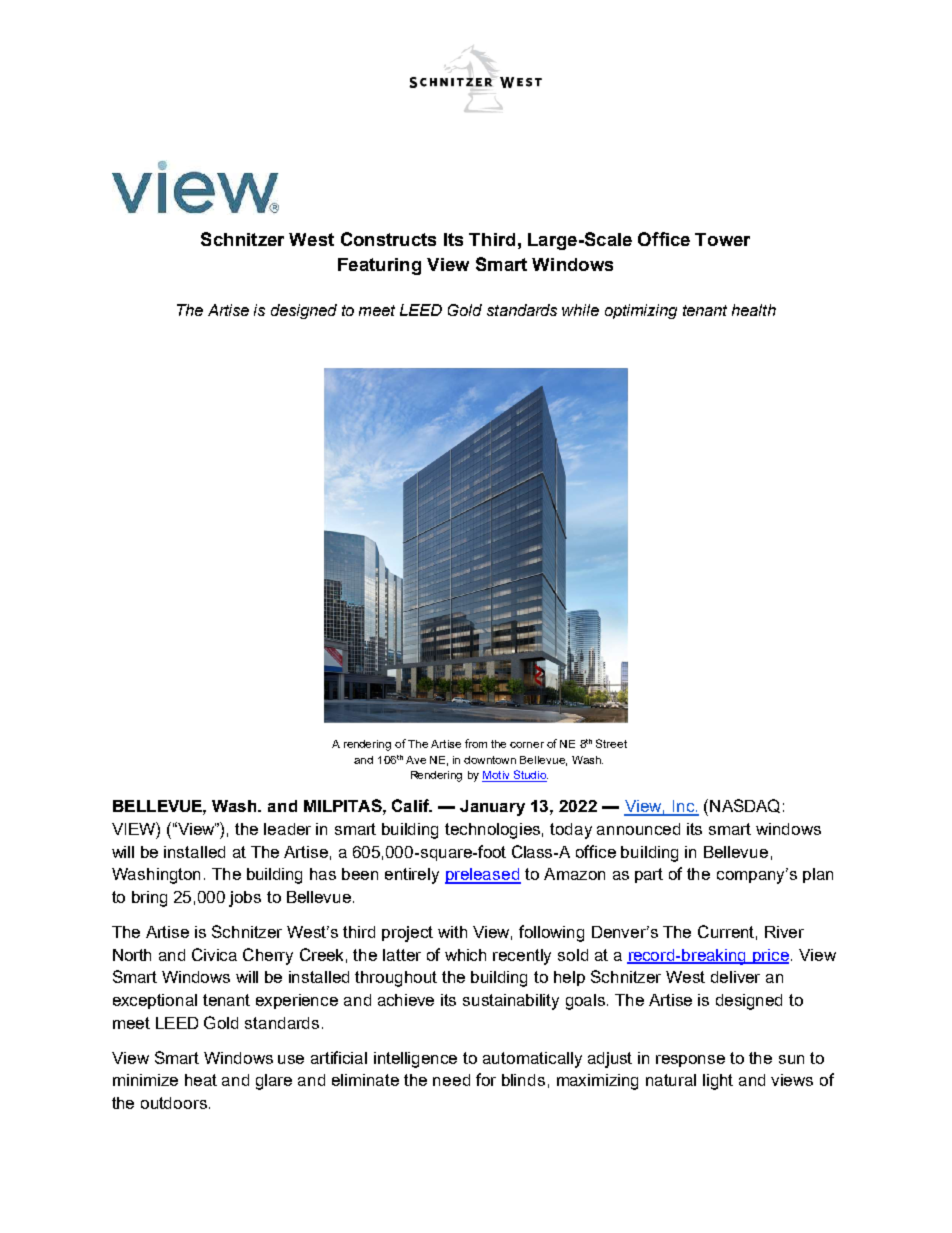  I want to click on Street, so click(611, 743).
